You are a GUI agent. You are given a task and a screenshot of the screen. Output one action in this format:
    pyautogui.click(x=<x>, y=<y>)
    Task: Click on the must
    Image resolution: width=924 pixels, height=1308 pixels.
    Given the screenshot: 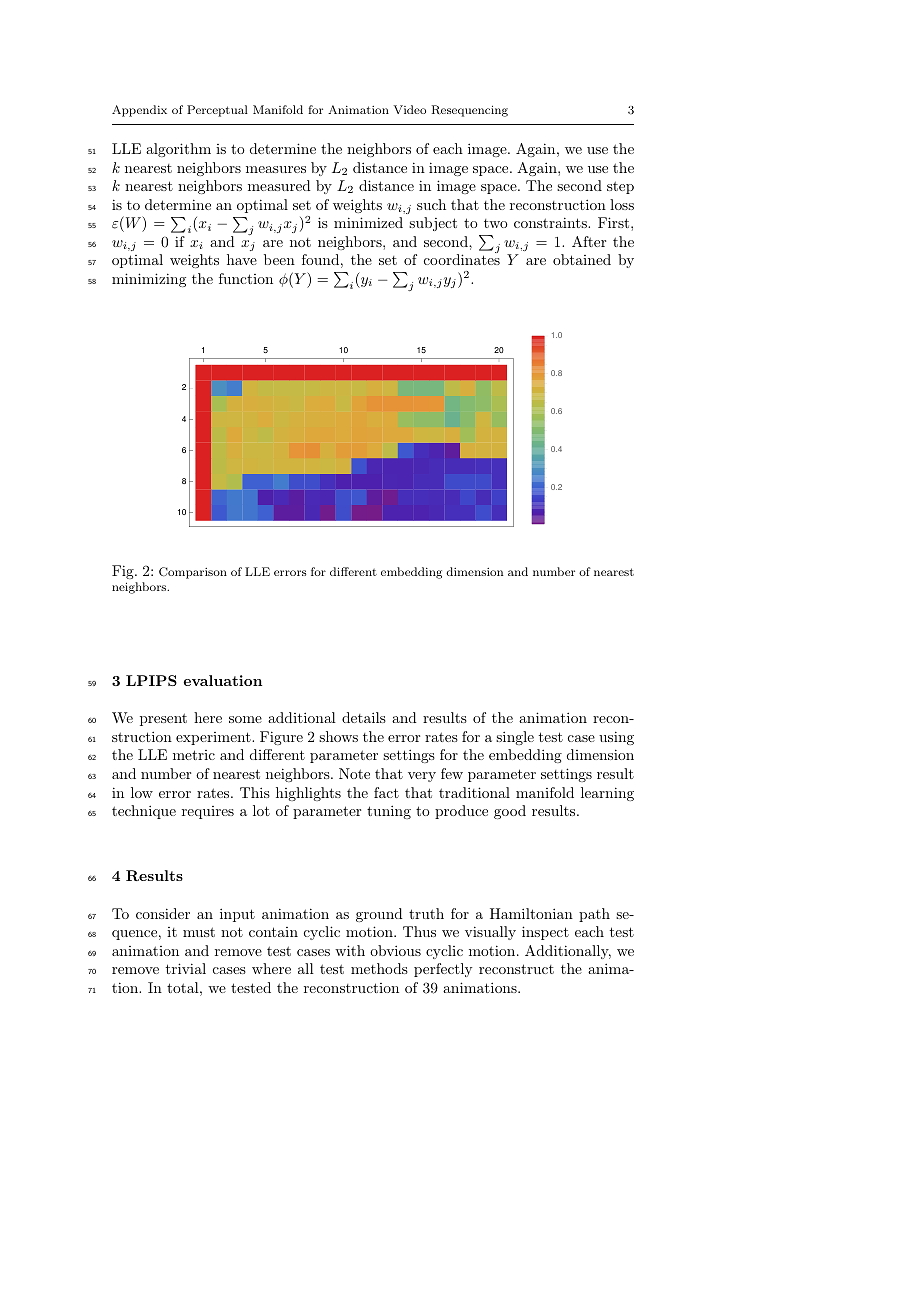 What is the action you would take?
    pyautogui.click(x=199, y=932)
